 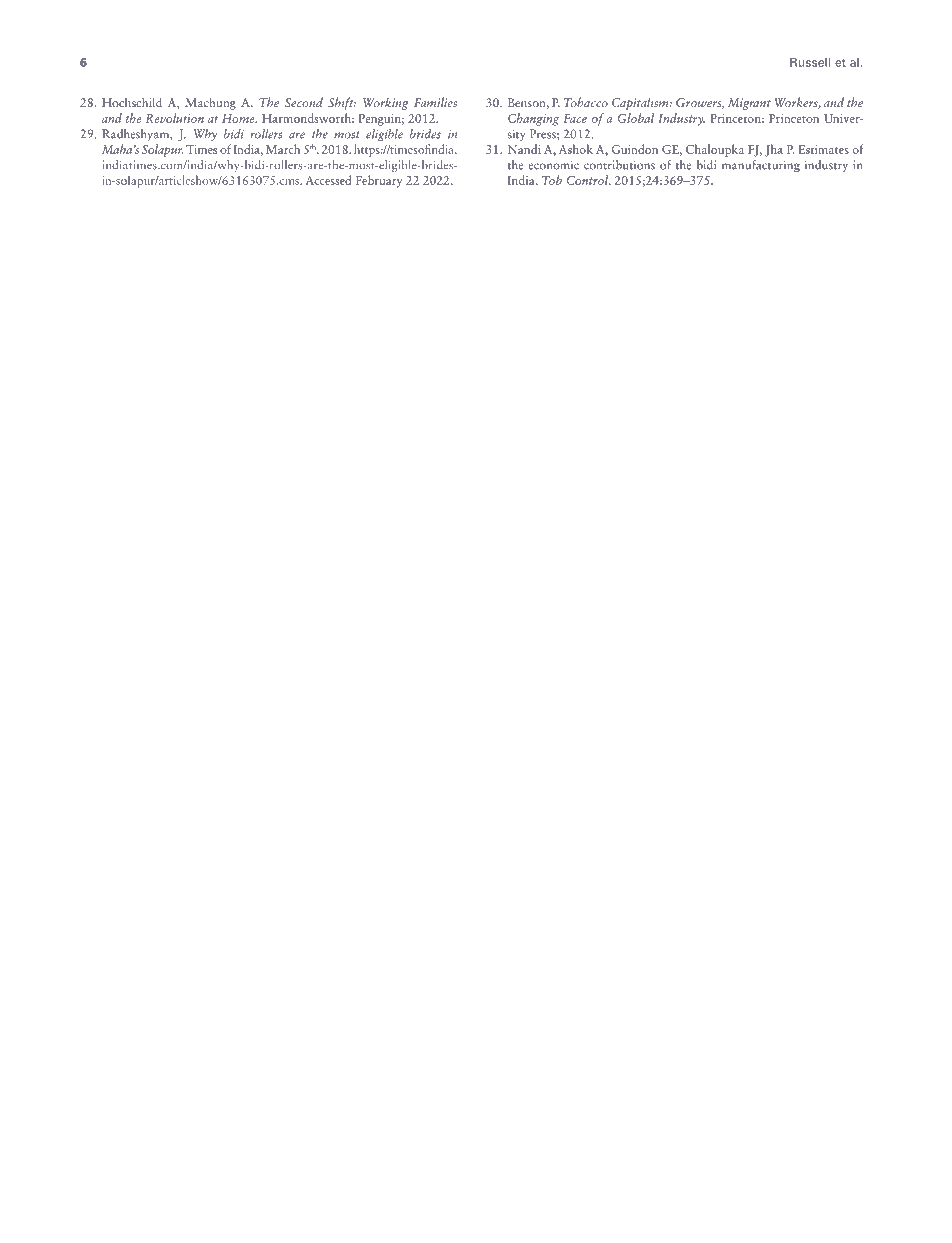 What do you see at coordinates (283, 149) in the page?
I see `March` at bounding box center [283, 149].
